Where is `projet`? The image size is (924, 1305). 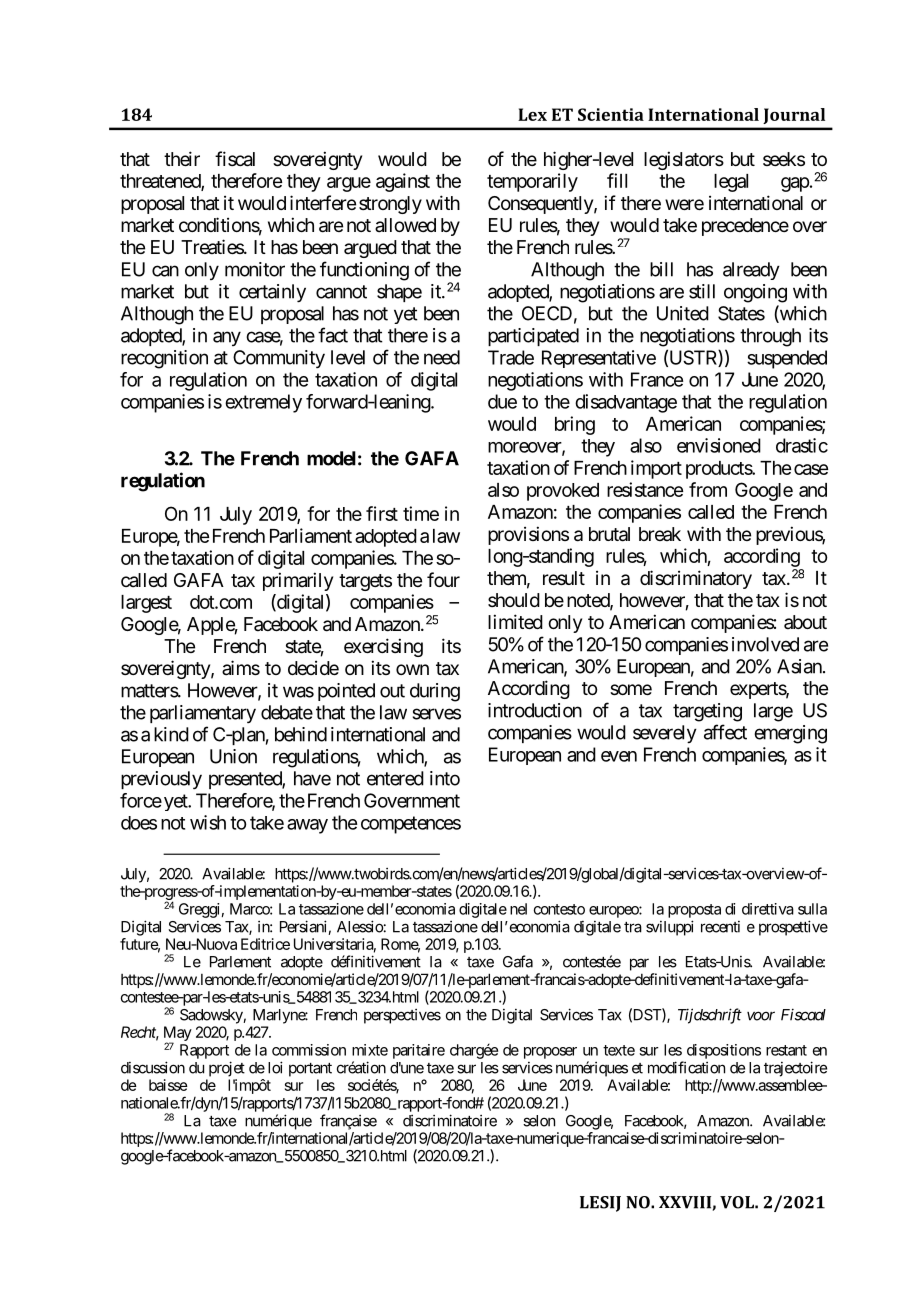
projet is located at coordinates (227, 1069).
